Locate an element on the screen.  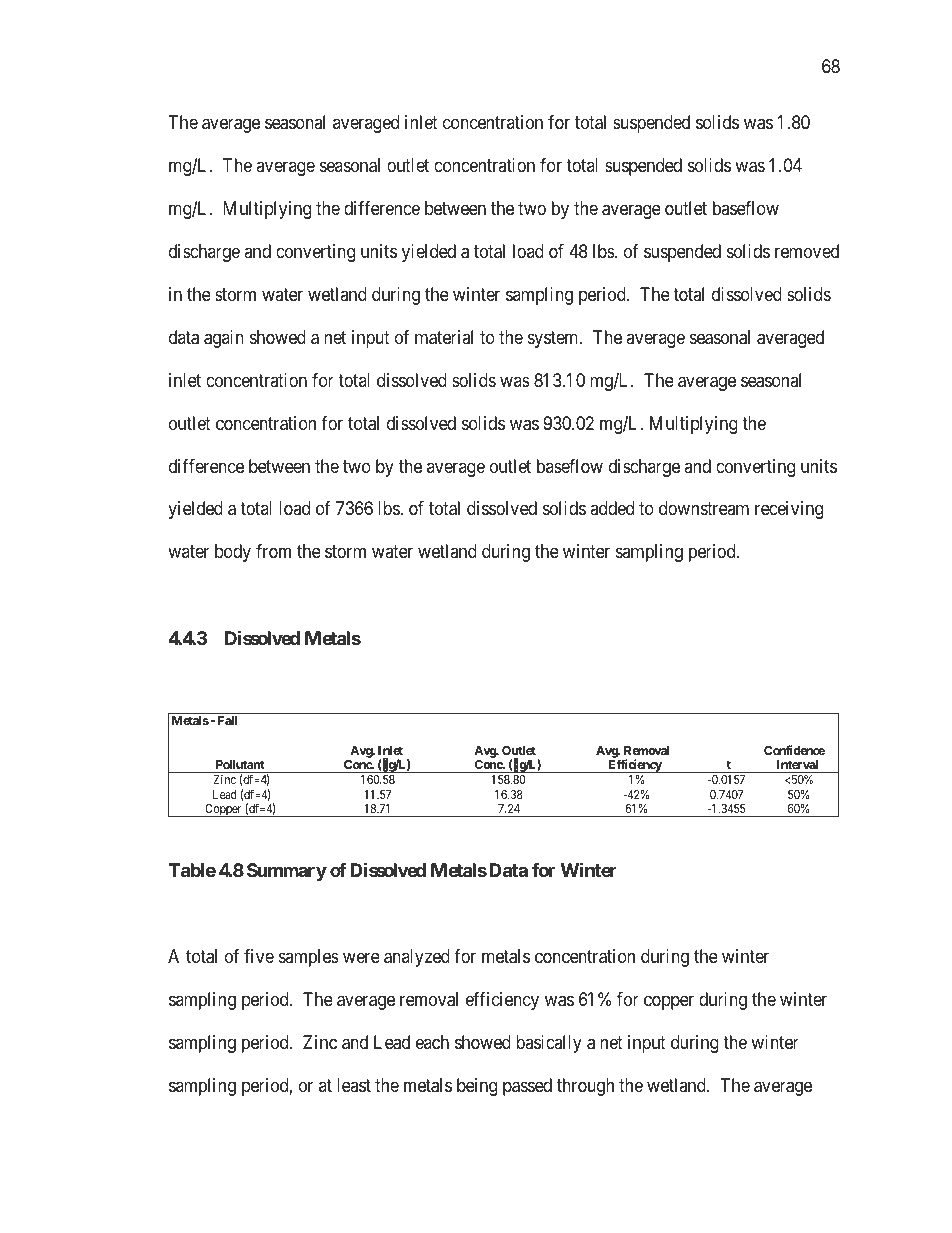
from is located at coordinates (273, 551).
